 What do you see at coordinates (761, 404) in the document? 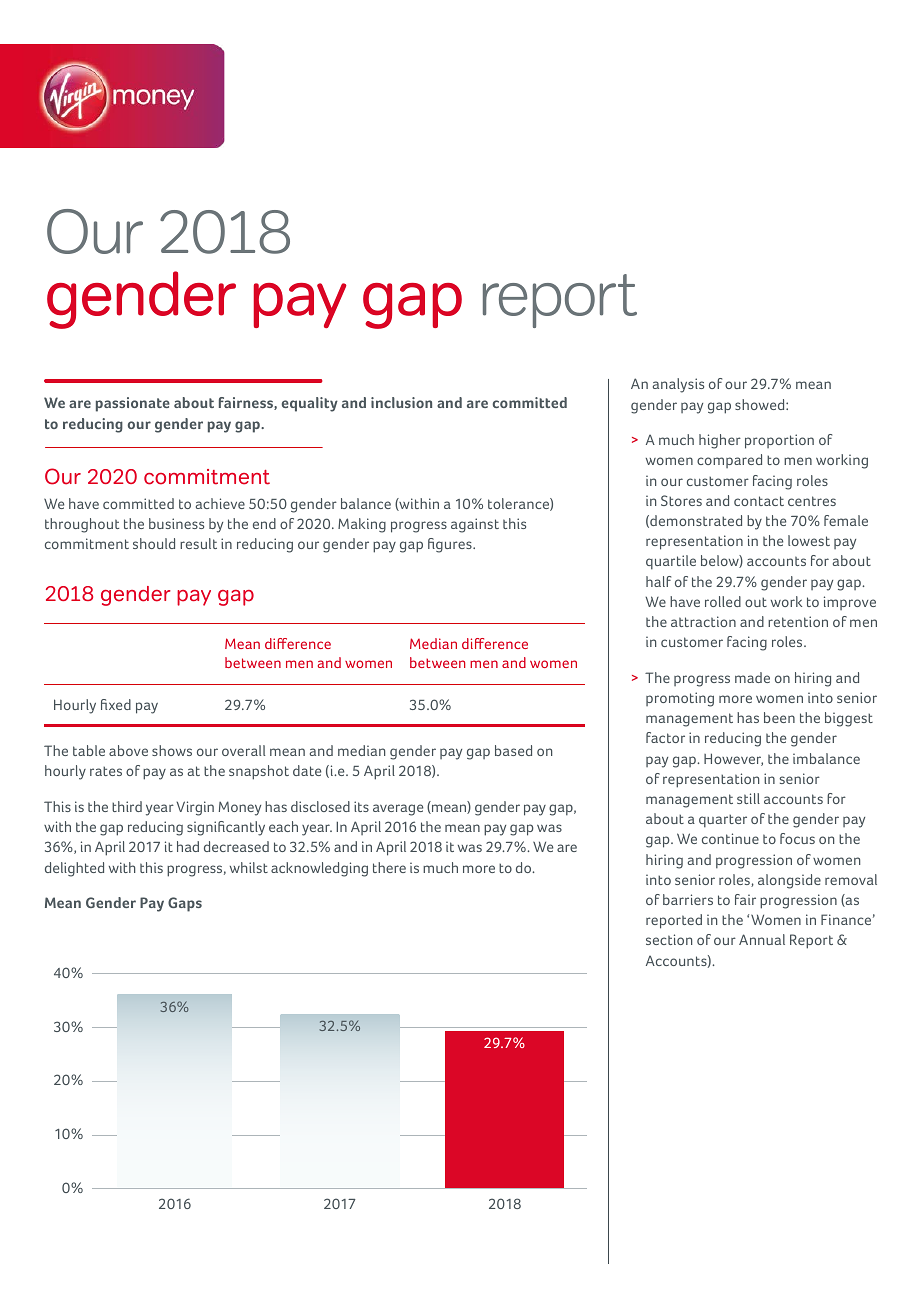
I see `showed` at bounding box center [761, 404].
